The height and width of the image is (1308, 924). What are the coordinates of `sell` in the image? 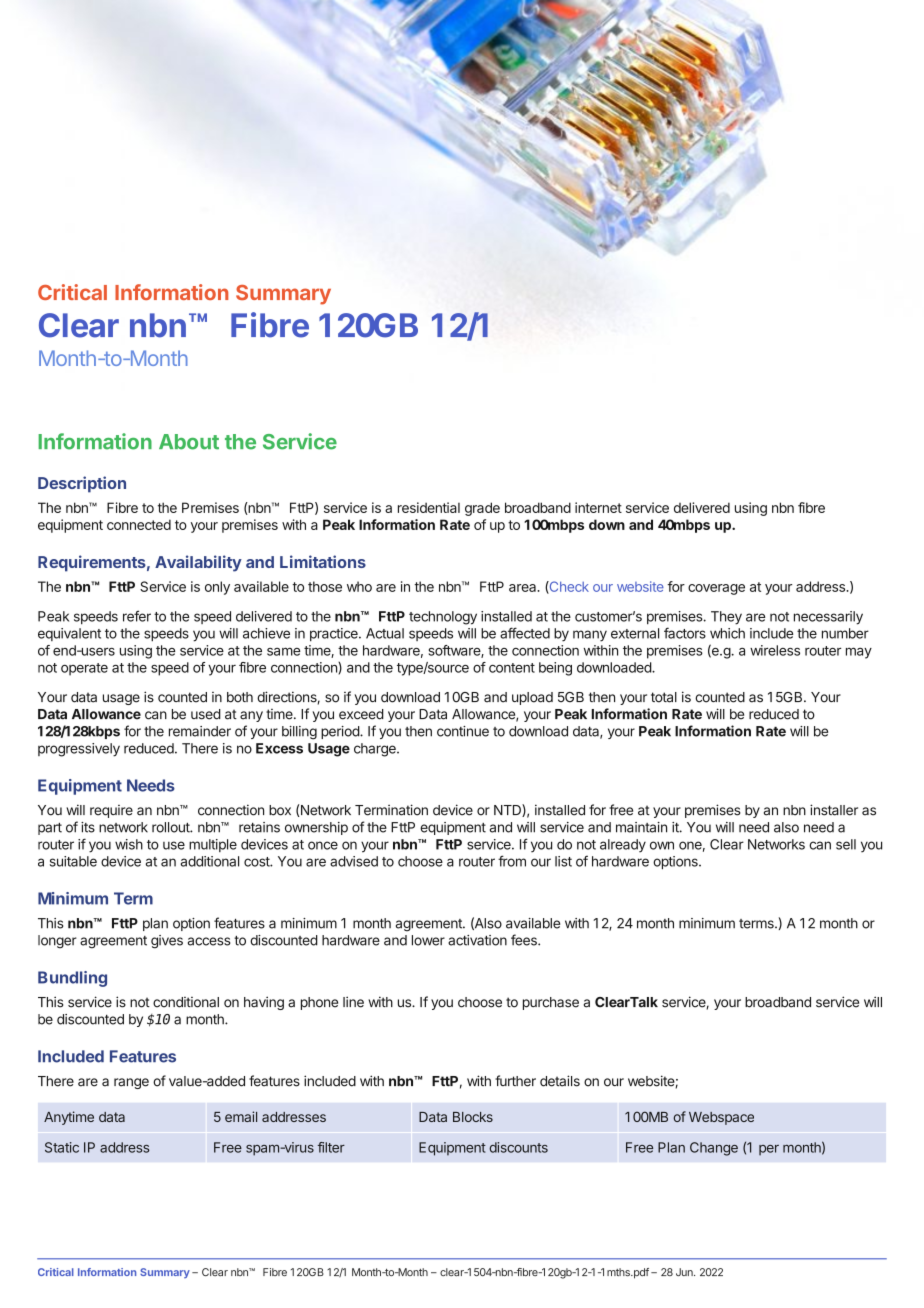 It's located at (846, 844).
